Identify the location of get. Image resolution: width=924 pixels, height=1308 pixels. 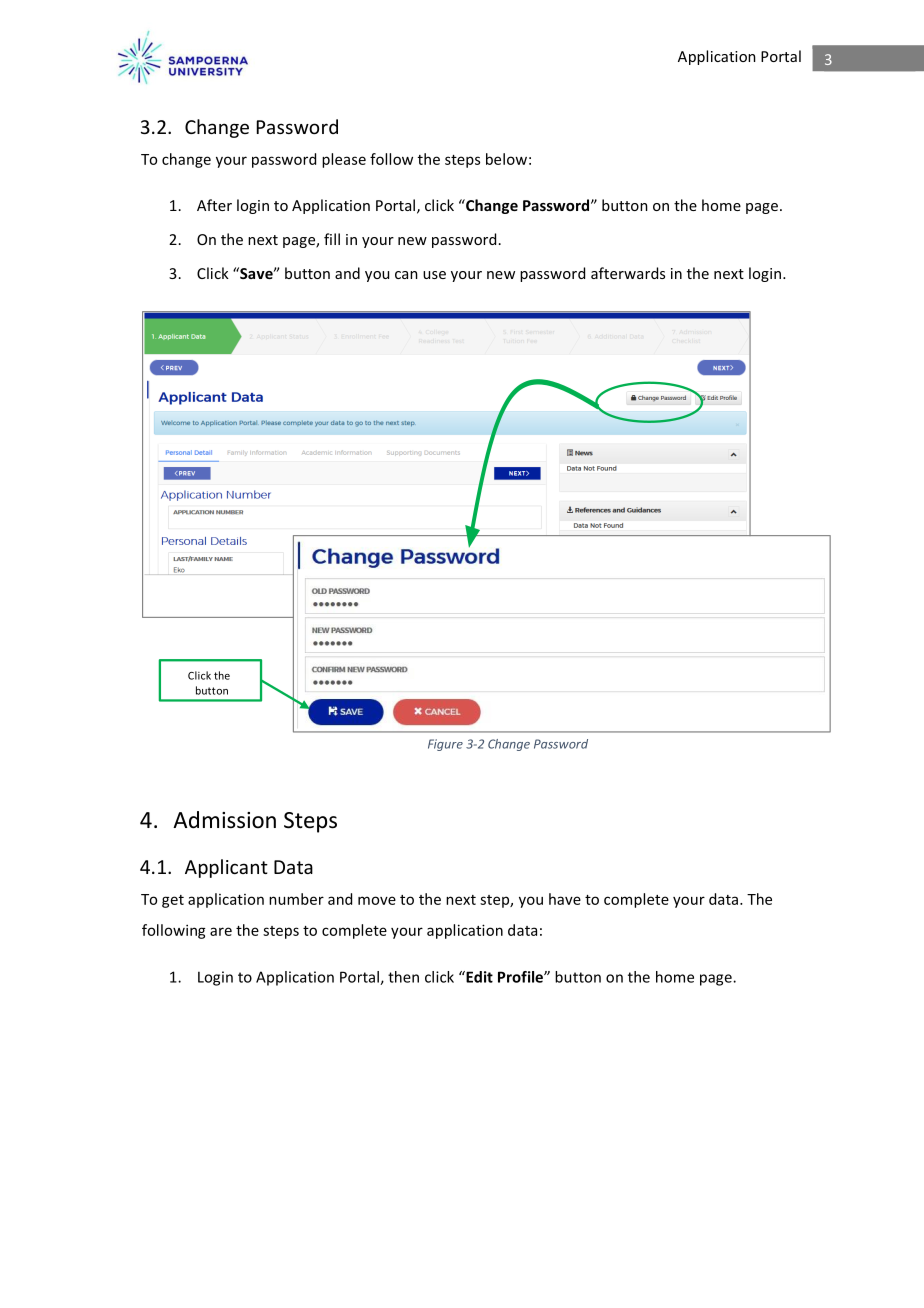
(173, 901).
